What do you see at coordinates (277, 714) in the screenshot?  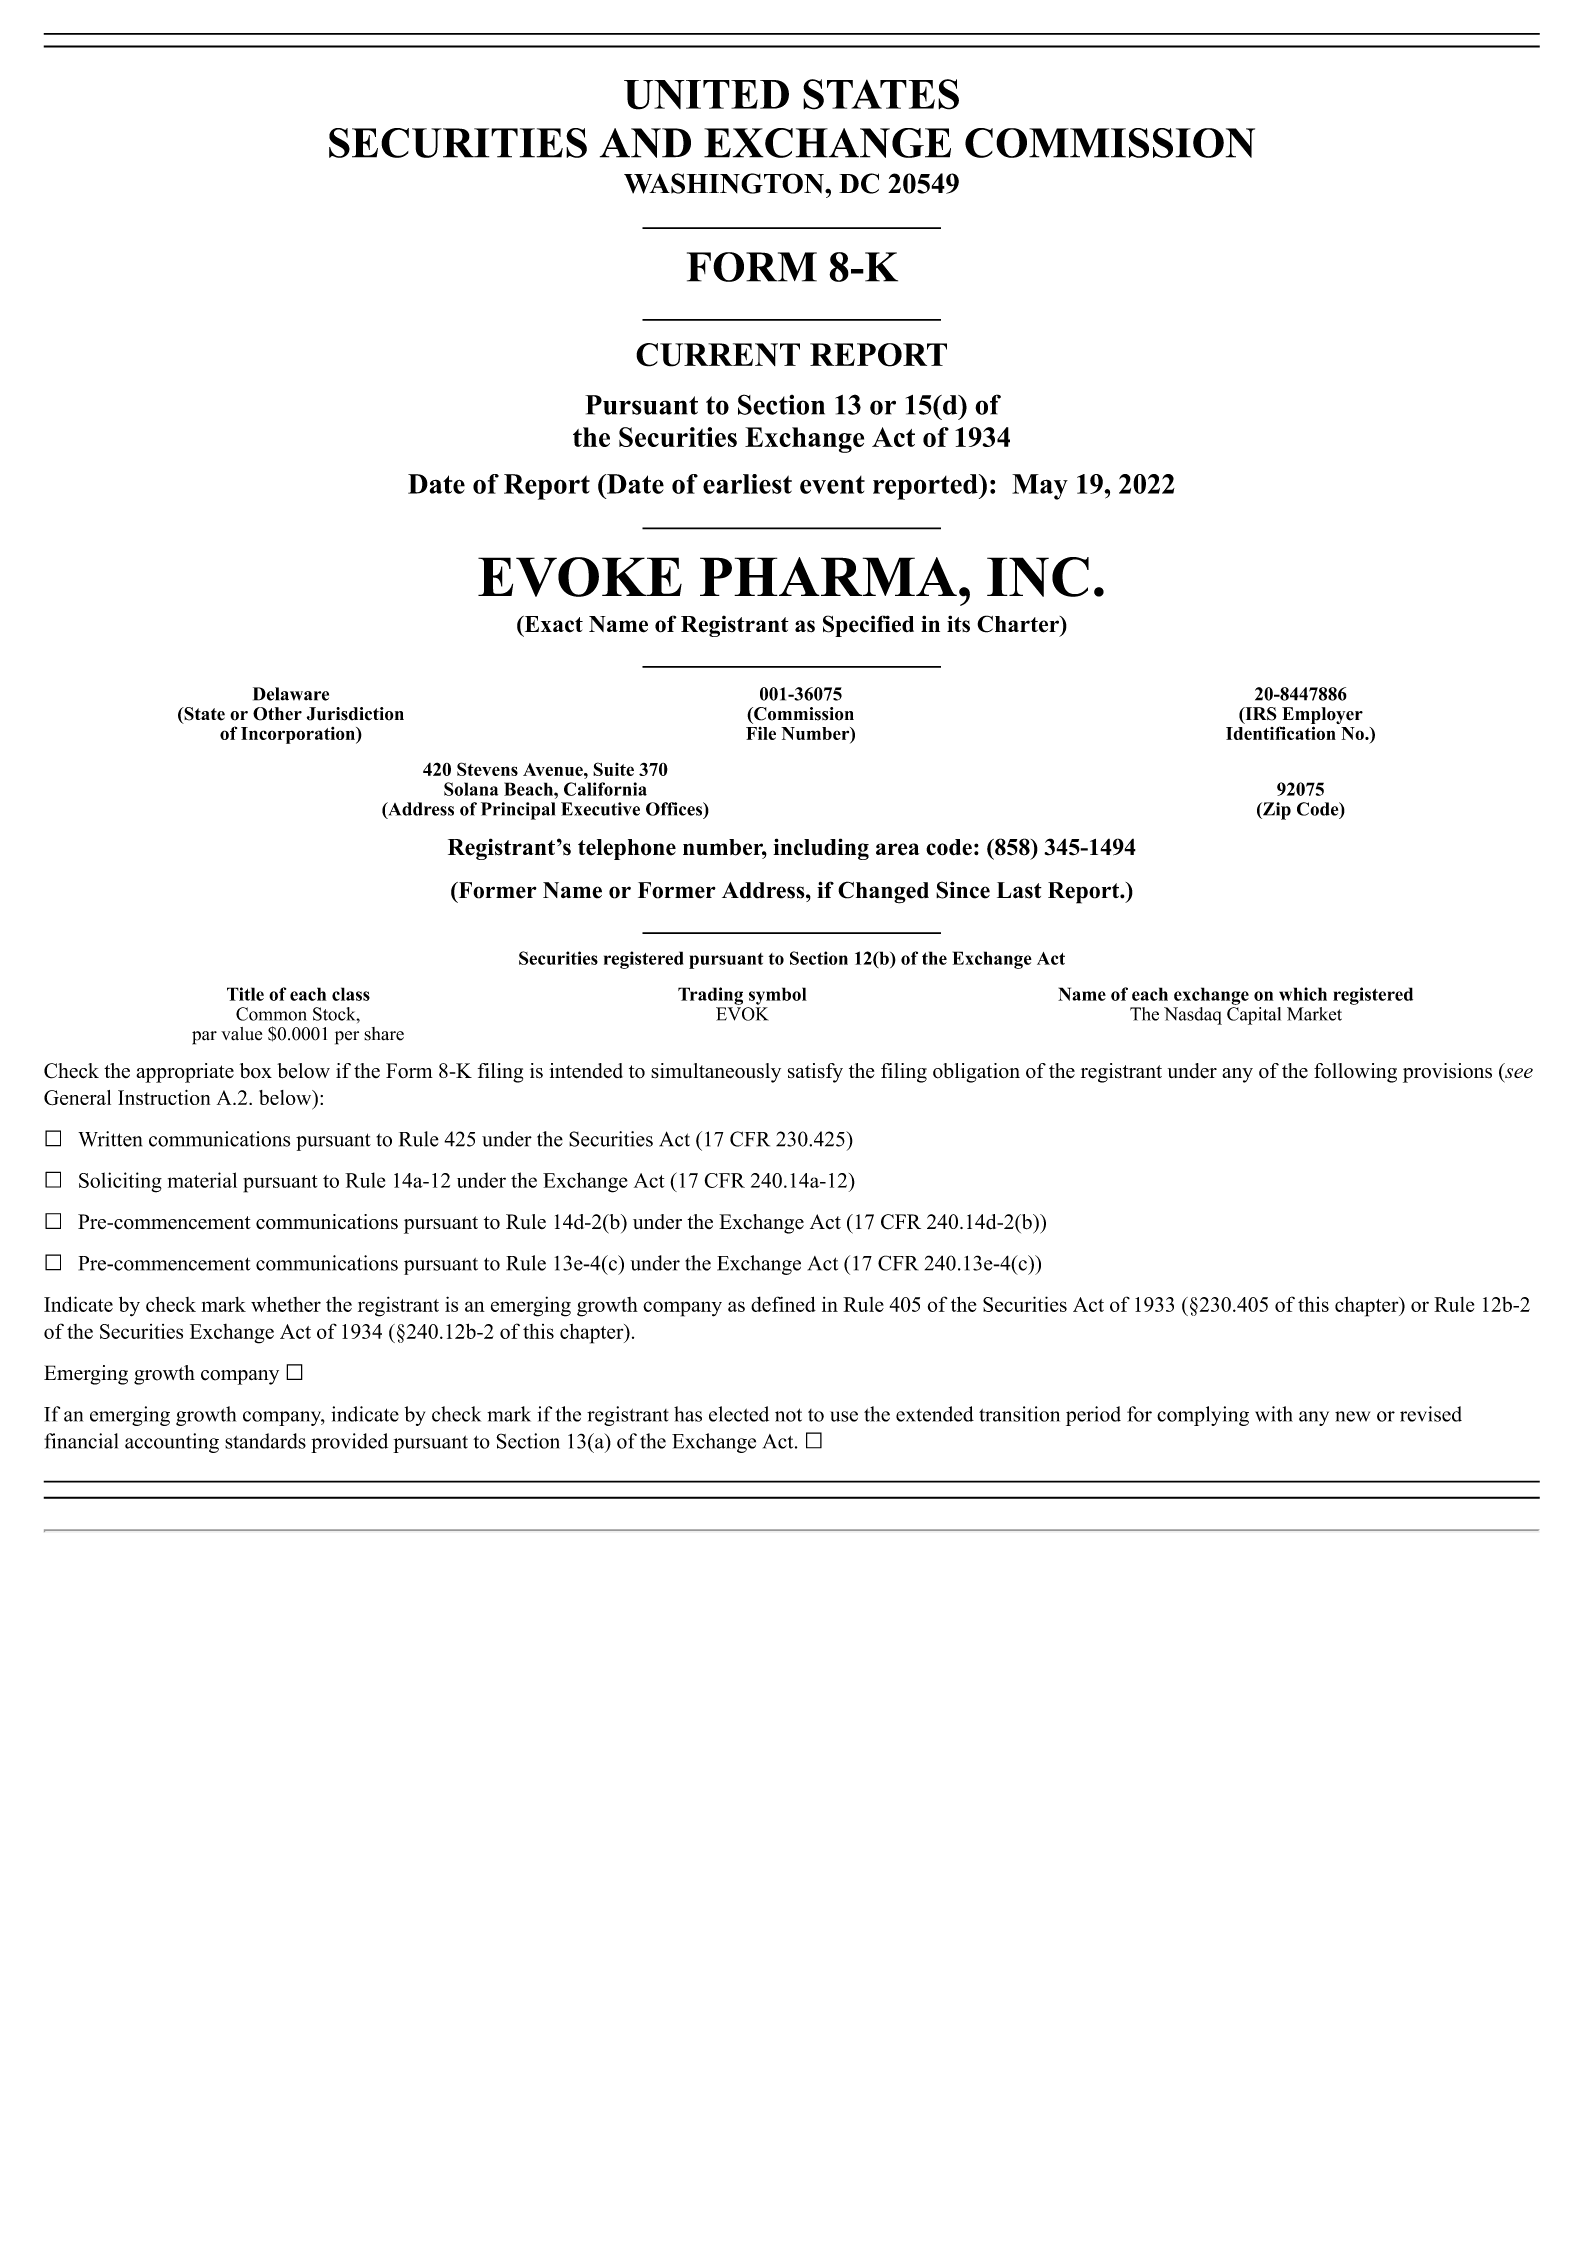 I see `Other` at bounding box center [277, 714].
